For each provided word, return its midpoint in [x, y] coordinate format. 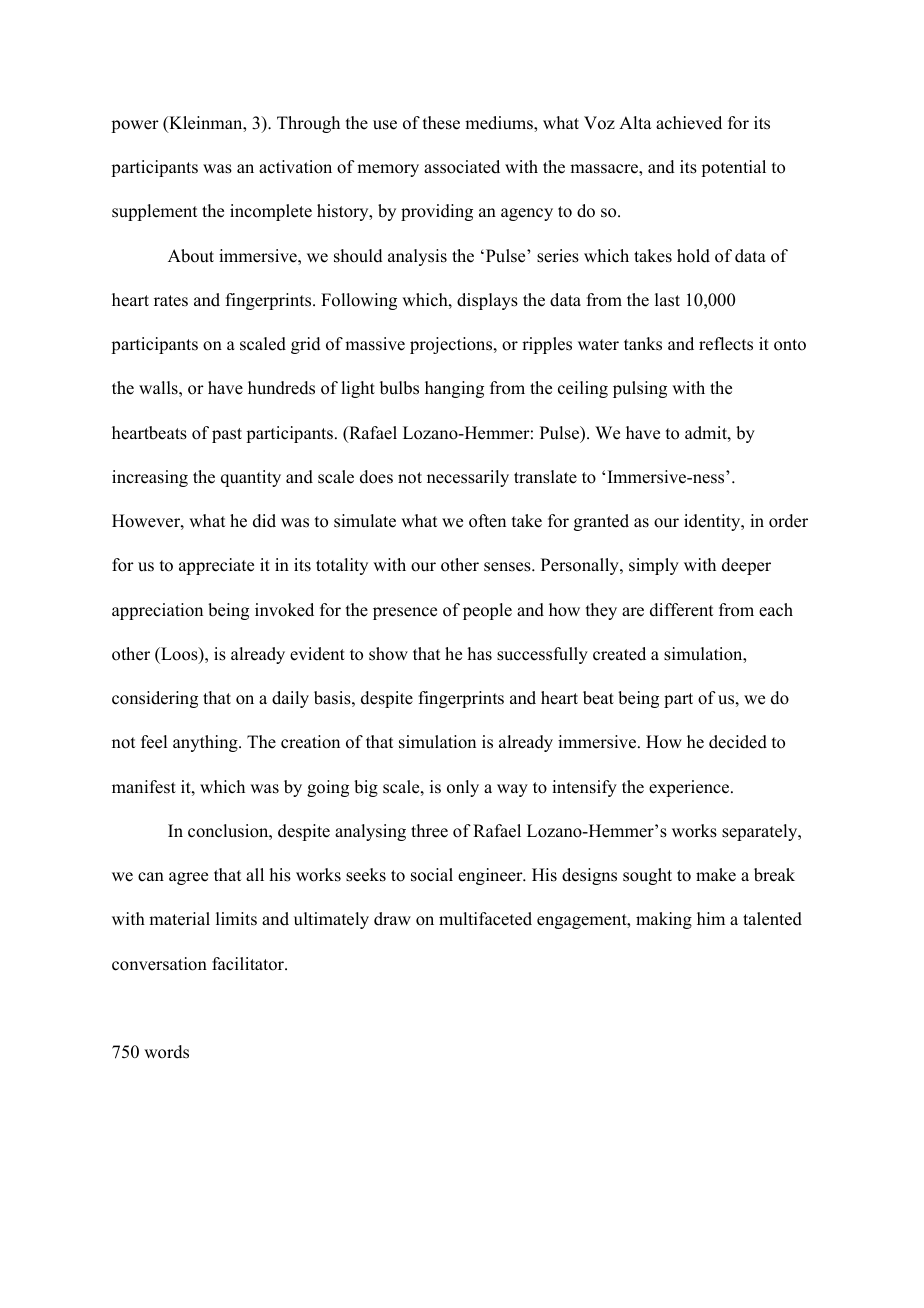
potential [733, 168]
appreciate [216, 566]
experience [689, 788]
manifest [144, 787]
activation [295, 167]
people [487, 611]
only [463, 788]
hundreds [281, 388]
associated [462, 167]
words [166, 1052]
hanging [454, 389]
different [681, 610]
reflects [726, 344]
